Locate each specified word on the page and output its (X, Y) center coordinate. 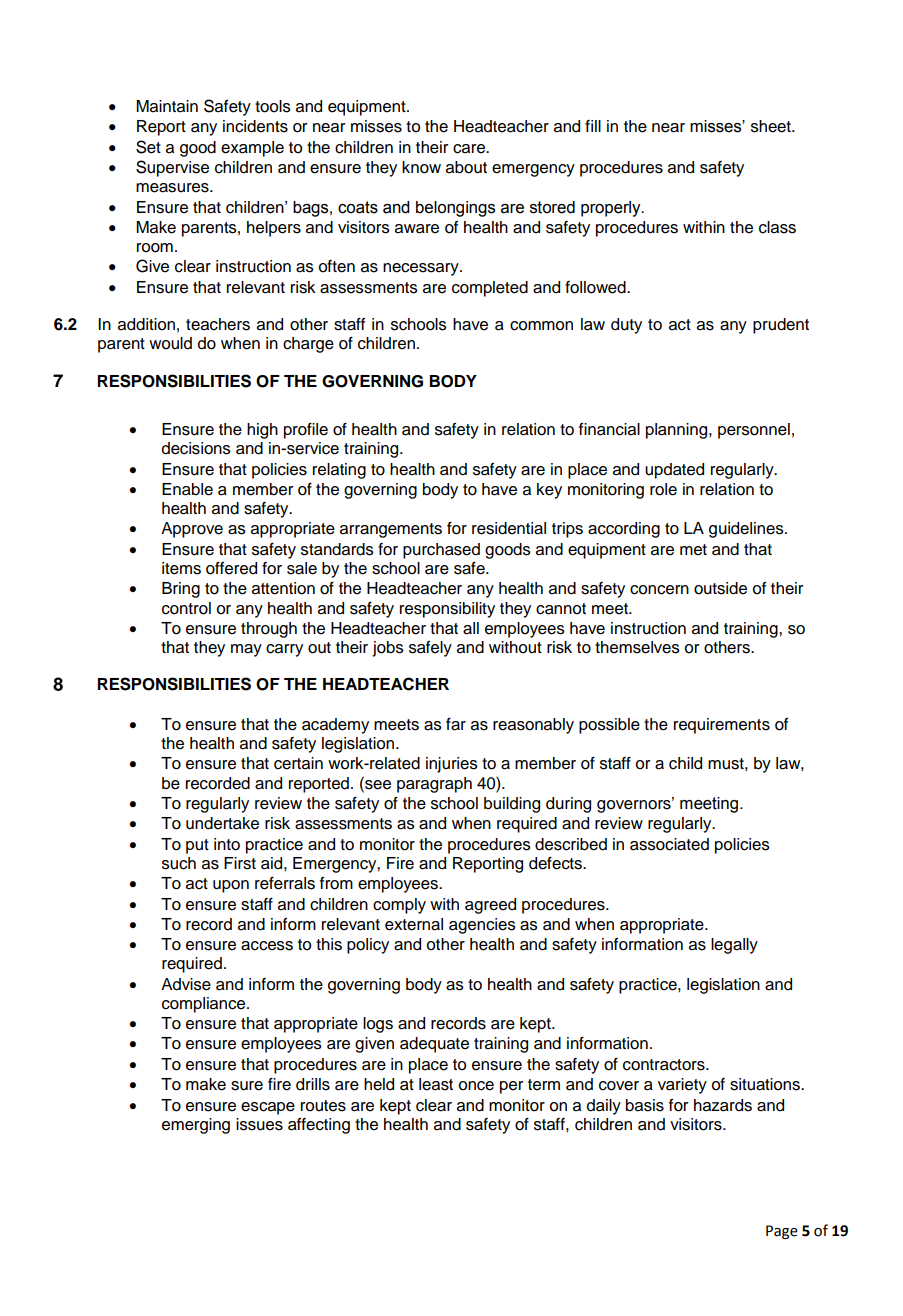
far (456, 724)
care (470, 149)
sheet (772, 126)
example (252, 149)
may (246, 650)
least (436, 1084)
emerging (196, 1126)
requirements (722, 726)
